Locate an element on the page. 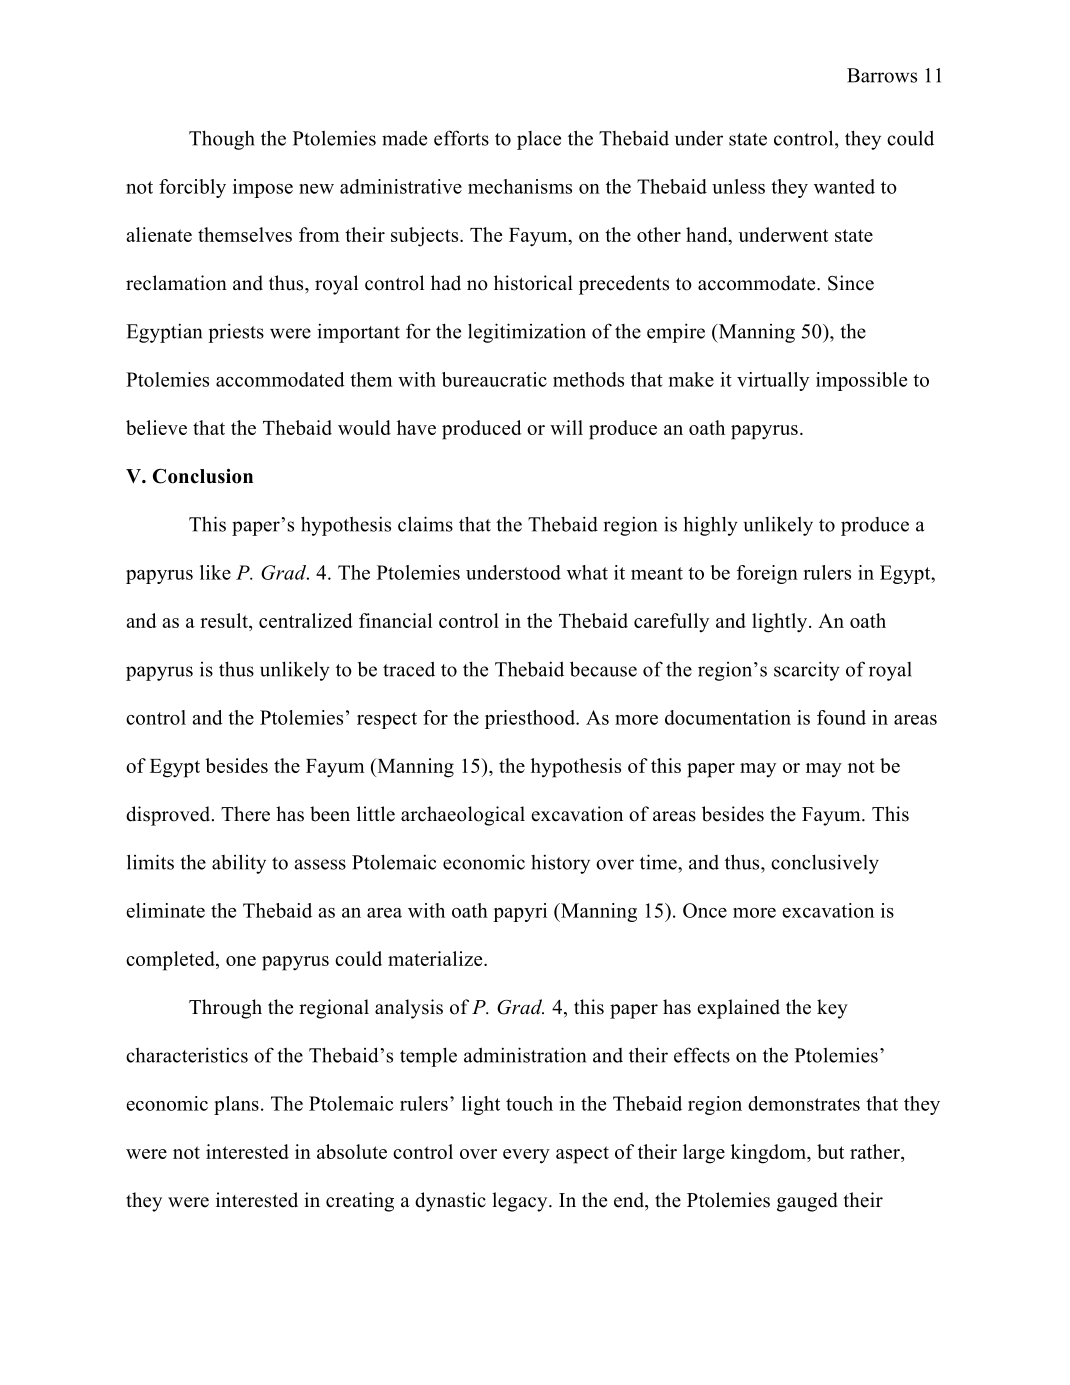 This image has width=1070, height=1385. conclusively is located at coordinates (825, 864).
